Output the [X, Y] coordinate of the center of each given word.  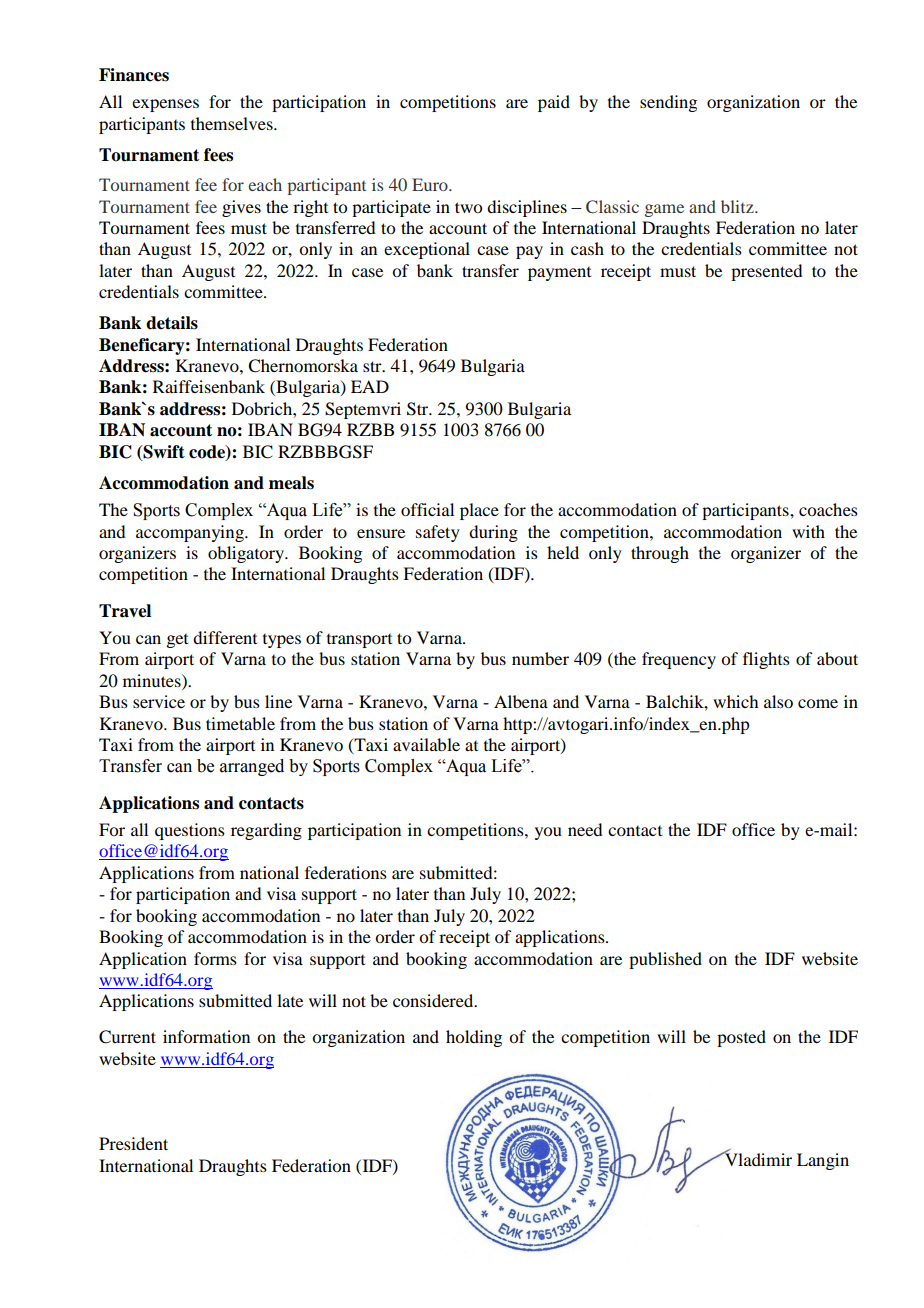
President [133, 1143]
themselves [233, 123]
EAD [370, 386]
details [172, 323]
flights [766, 660]
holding [474, 1038]
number [540, 658]
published [665, 960]
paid [554, 103]
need [585, 829]
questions [190, 831]
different [225, 637]
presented [766, 272]
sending [668, 103]
